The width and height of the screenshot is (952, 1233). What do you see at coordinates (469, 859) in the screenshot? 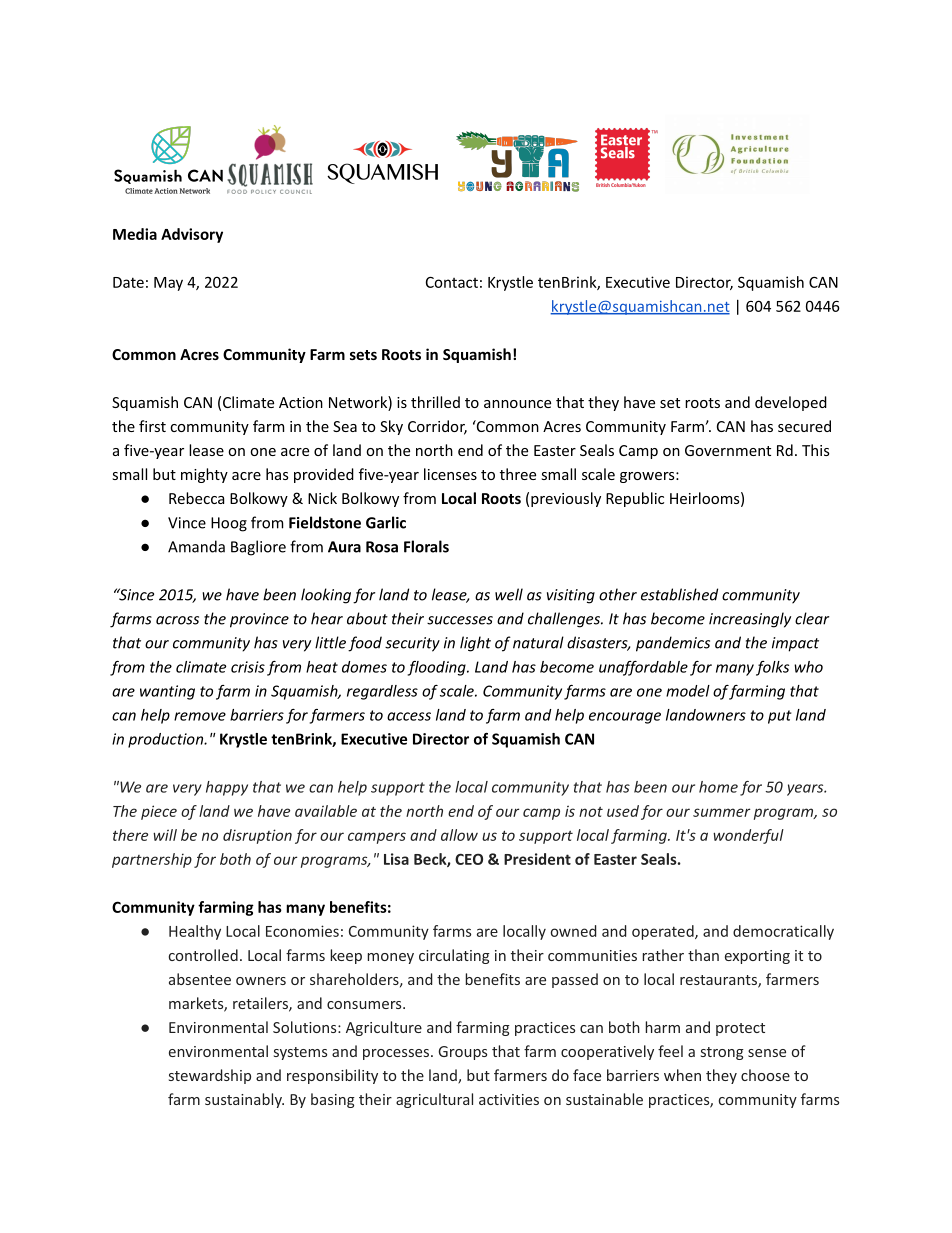
I see `CEO` at bounding box center [469, 859].
